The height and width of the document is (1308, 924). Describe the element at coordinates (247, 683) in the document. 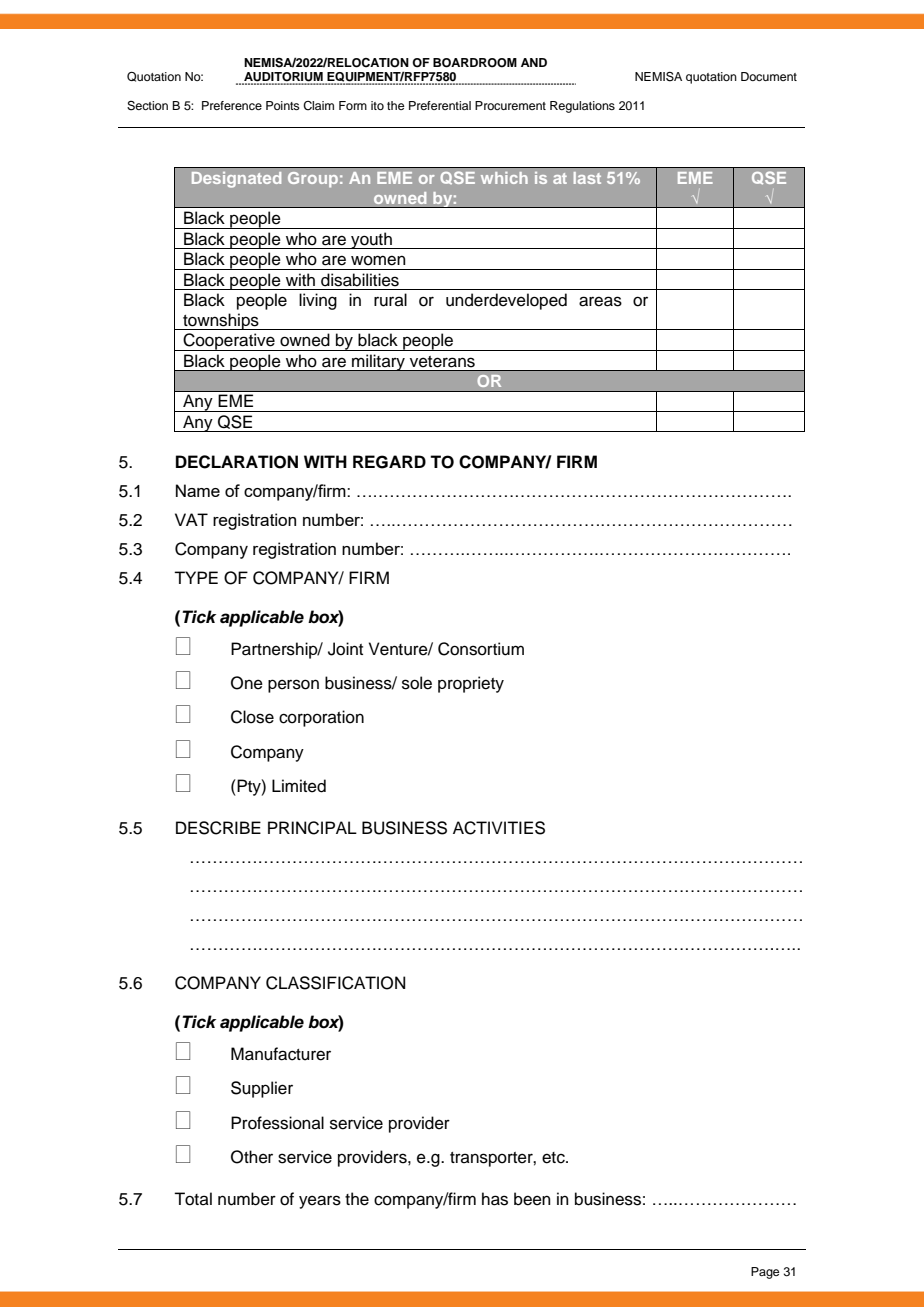

I see `One` at that location.
